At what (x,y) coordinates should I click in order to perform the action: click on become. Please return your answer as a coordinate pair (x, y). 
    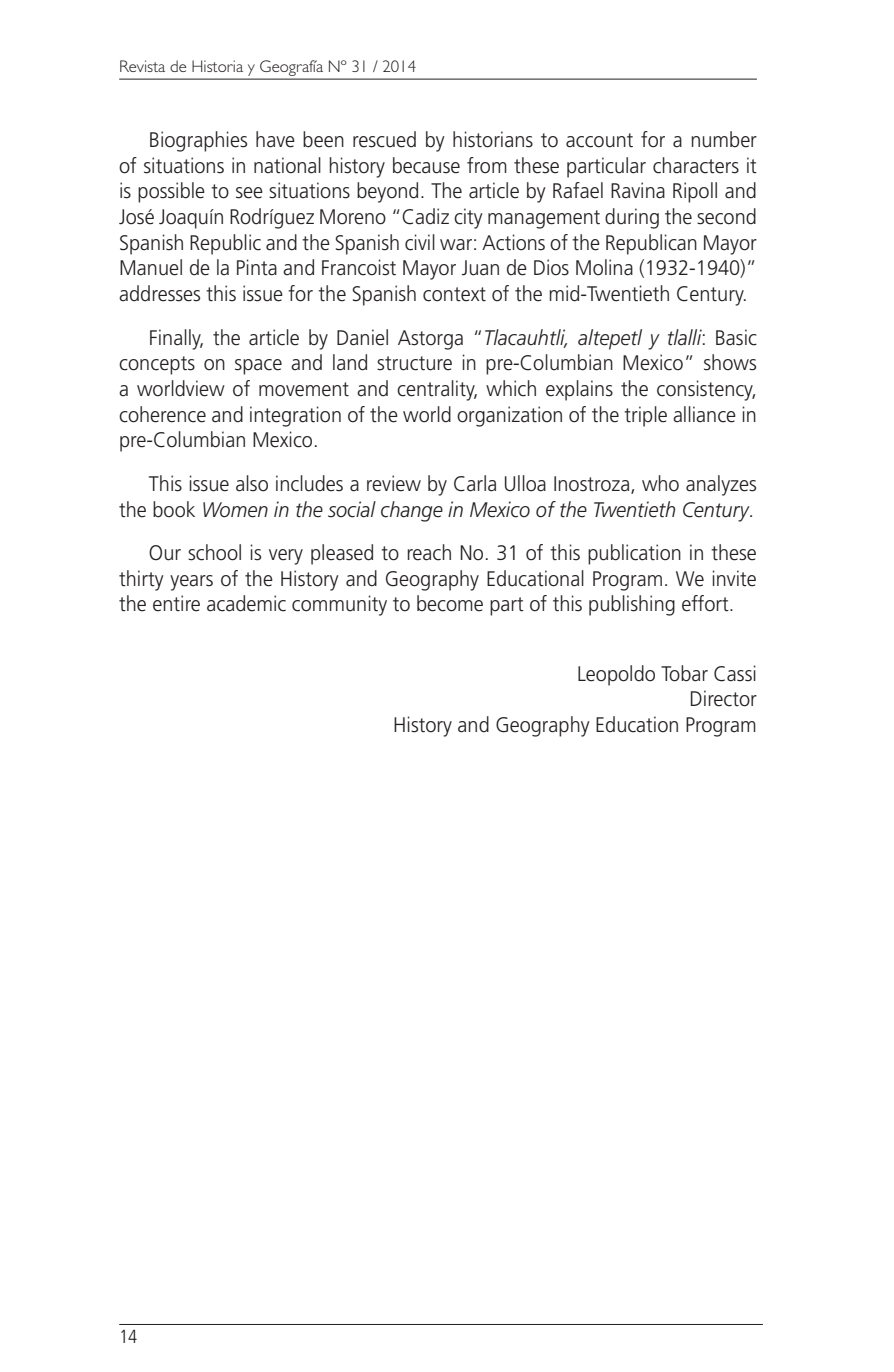
    Looking at the image, I should click on (450, 603).
